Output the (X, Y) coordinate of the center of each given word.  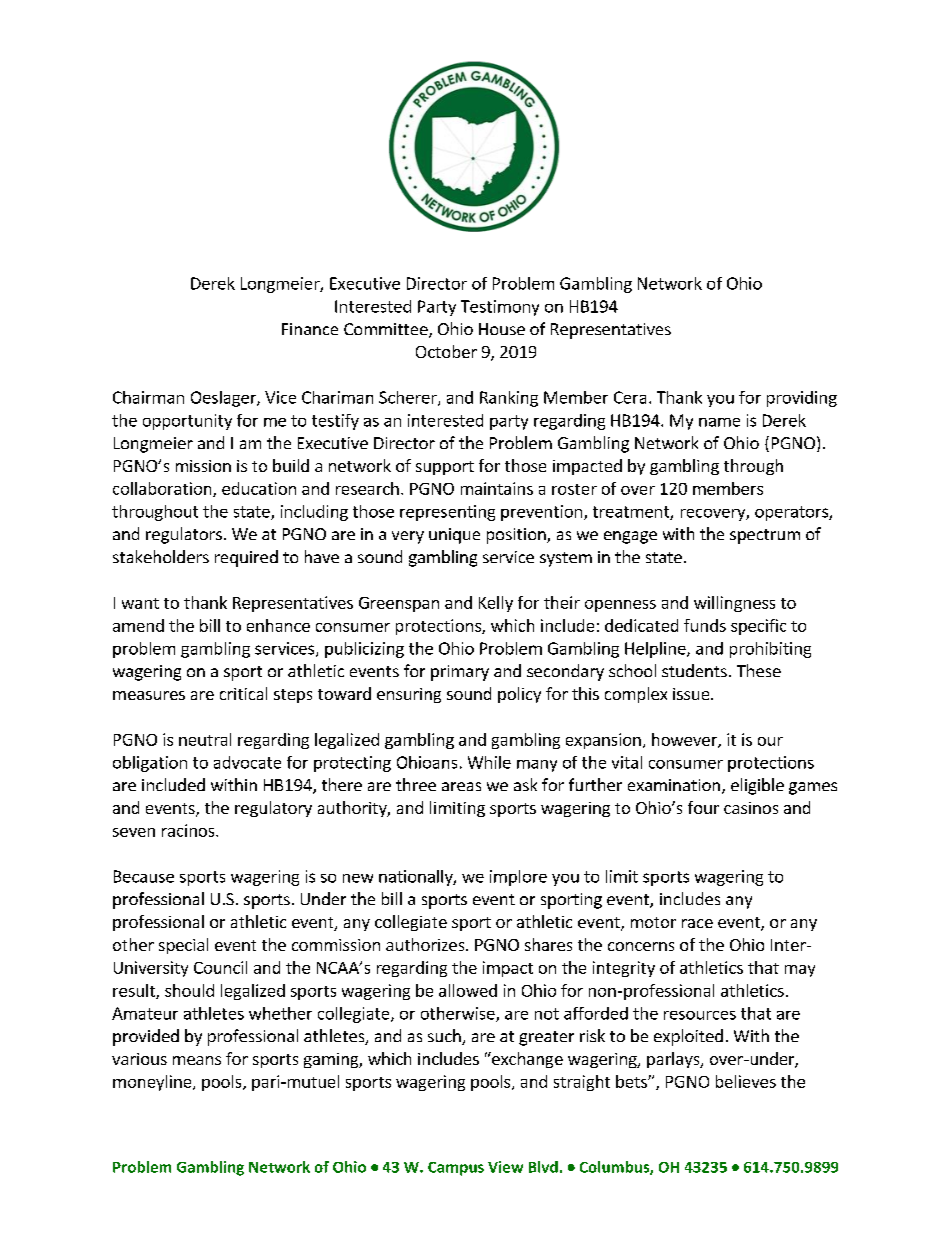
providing (802, 399)
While (489, 762)
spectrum (765, 536)
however (685, 740)
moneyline (153, 1083)
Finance (310, 329)
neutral (205, 739)
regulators (184, 535)
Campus (456, 1169)
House (502, 329)
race (697, 923)
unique (454, 536)
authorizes (426, 944)
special (183, 946)
